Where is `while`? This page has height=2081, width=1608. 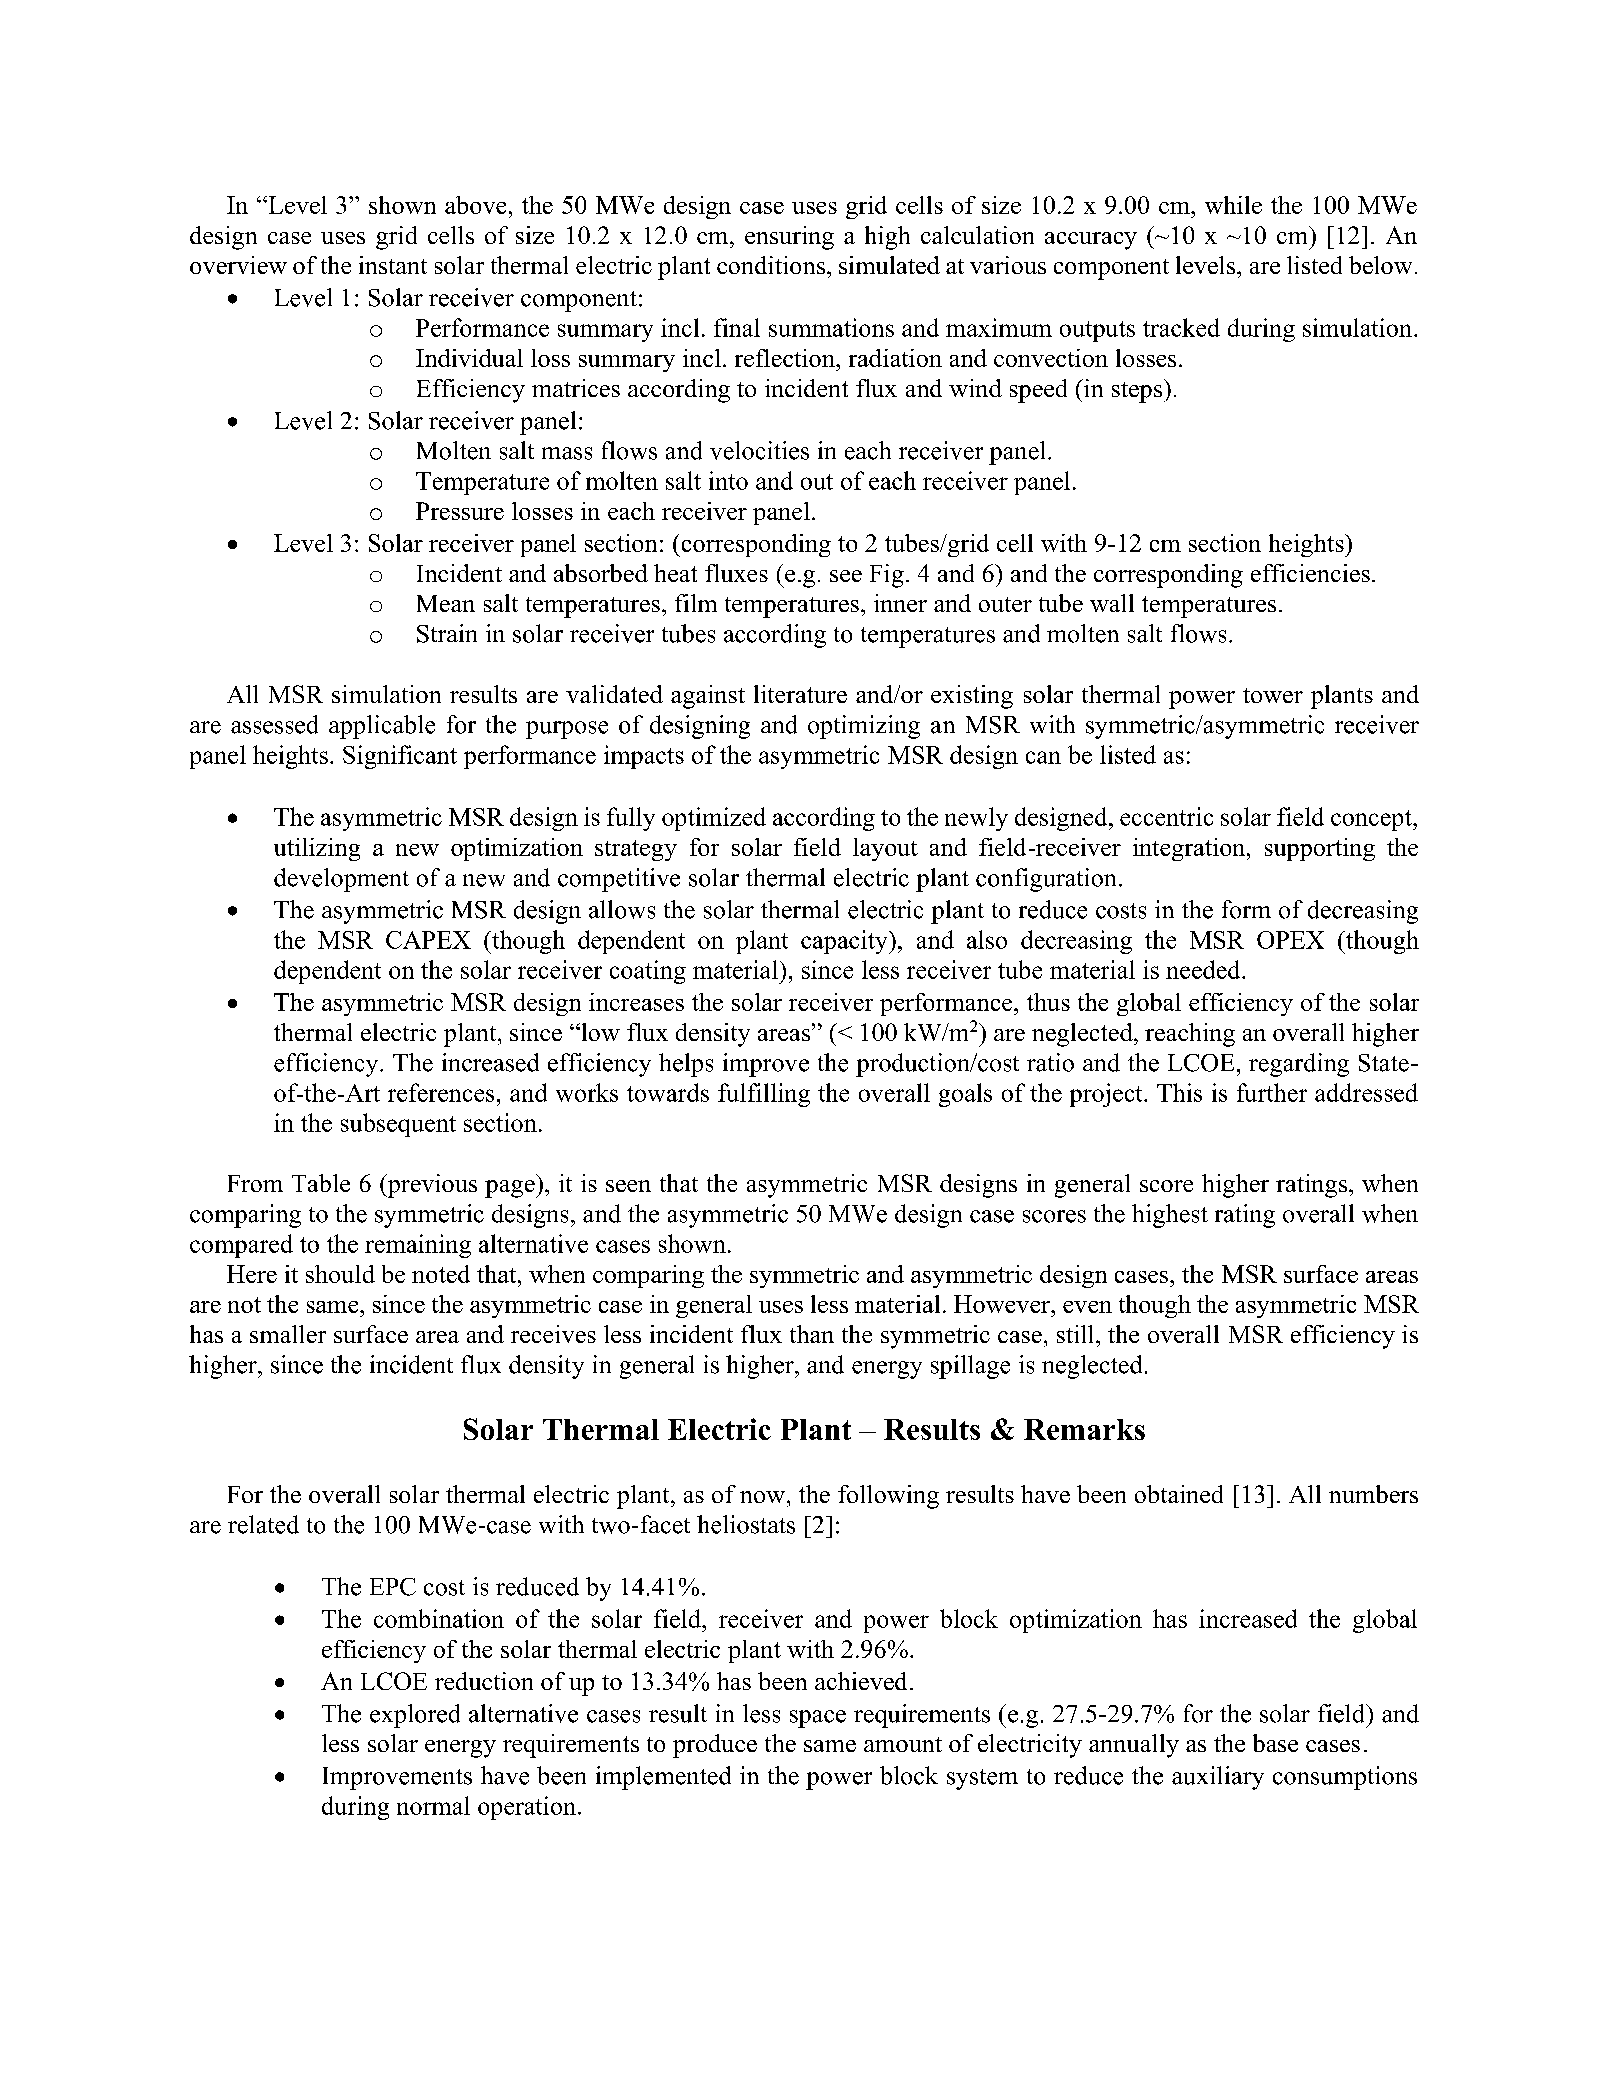 while is located at coordinates (1233, 205).
